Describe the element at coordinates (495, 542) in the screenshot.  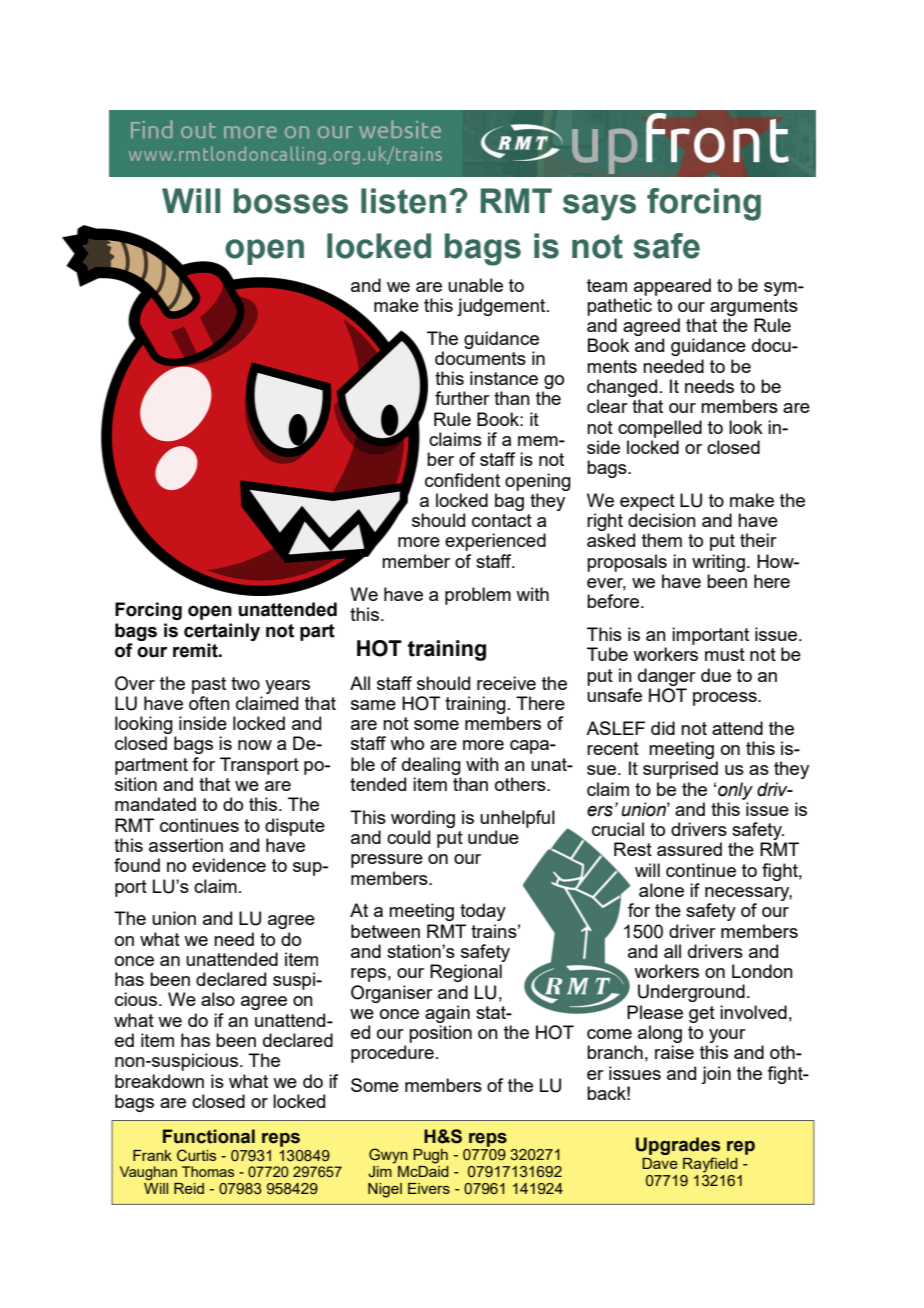
I see `experienced` at that location.
